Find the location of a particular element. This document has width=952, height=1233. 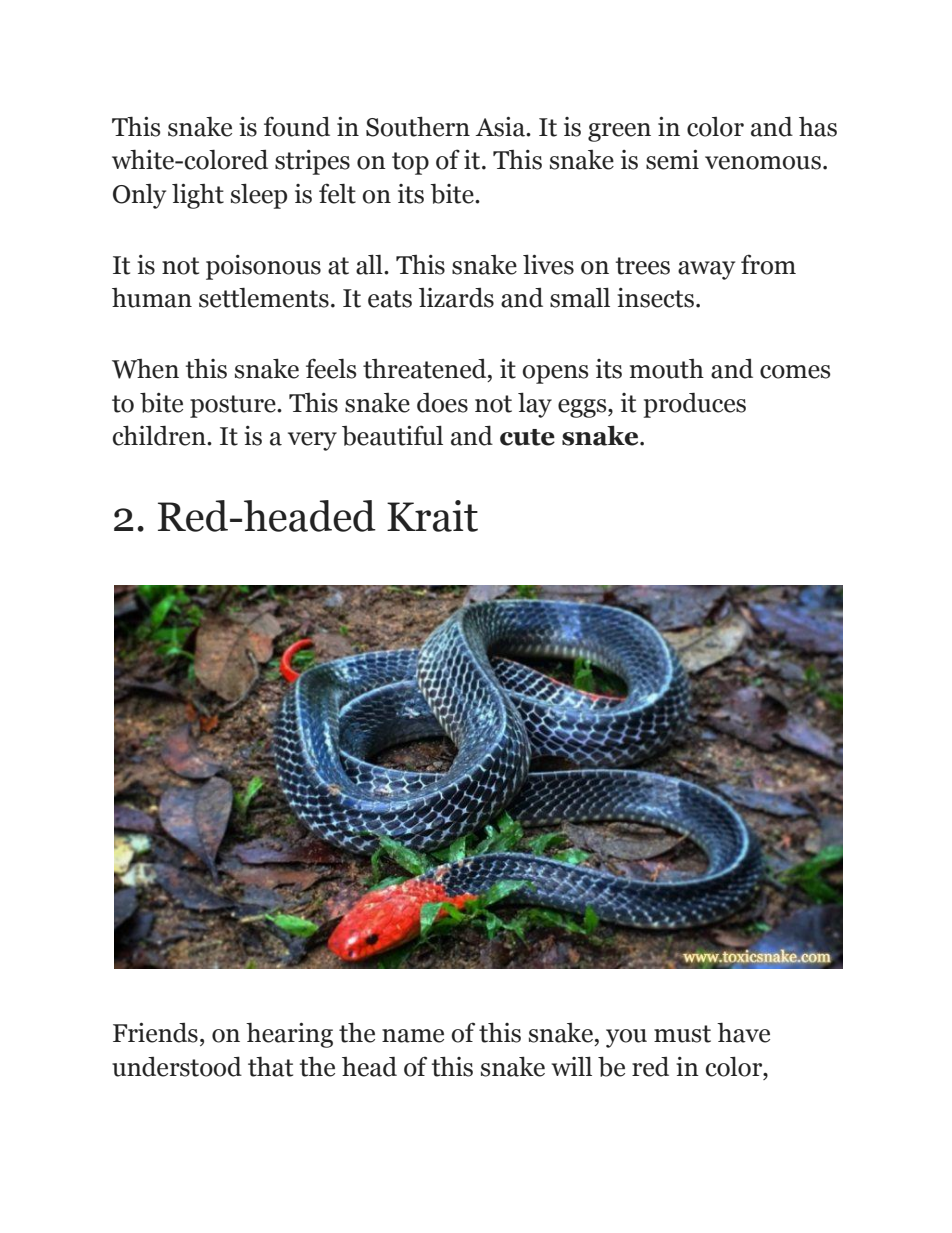

light is located at coordinates (198, 196).
